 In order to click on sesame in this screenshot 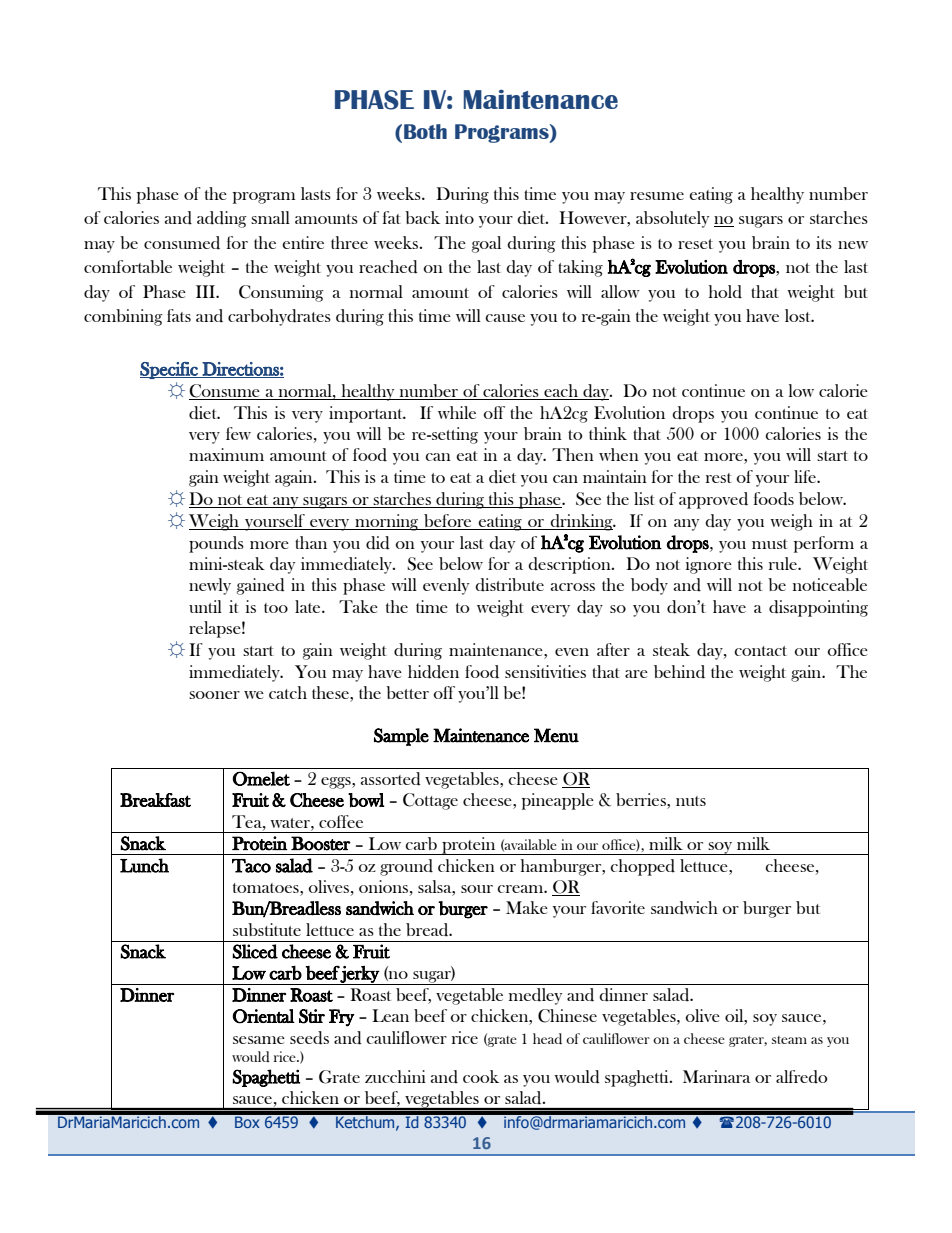, I will do `click(259, 1040)`.
